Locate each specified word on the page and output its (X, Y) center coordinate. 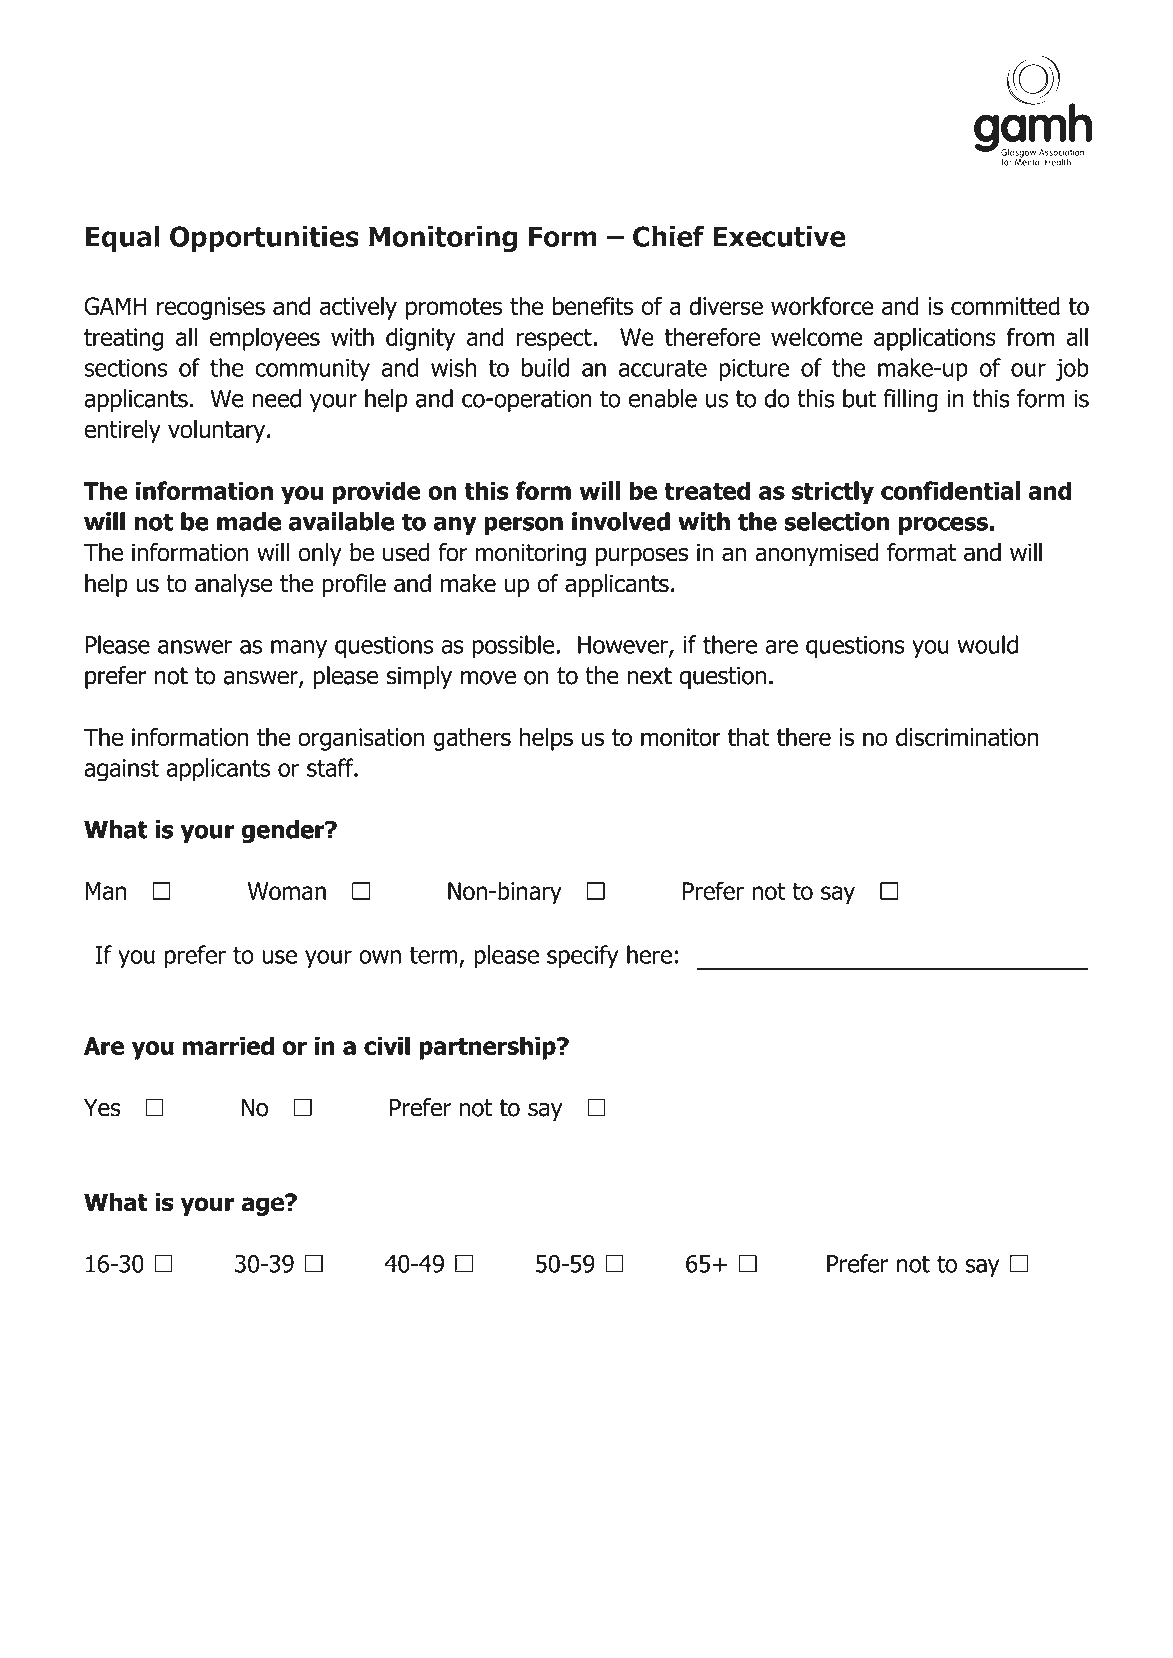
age (263, 1205)
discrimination (967, 737)
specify (582, 957)
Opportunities (264, 238)
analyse (233, 585)
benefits (593, 305)
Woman (287, 891)
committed (1005, 305)
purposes (642, 556)
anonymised (817, 554)
